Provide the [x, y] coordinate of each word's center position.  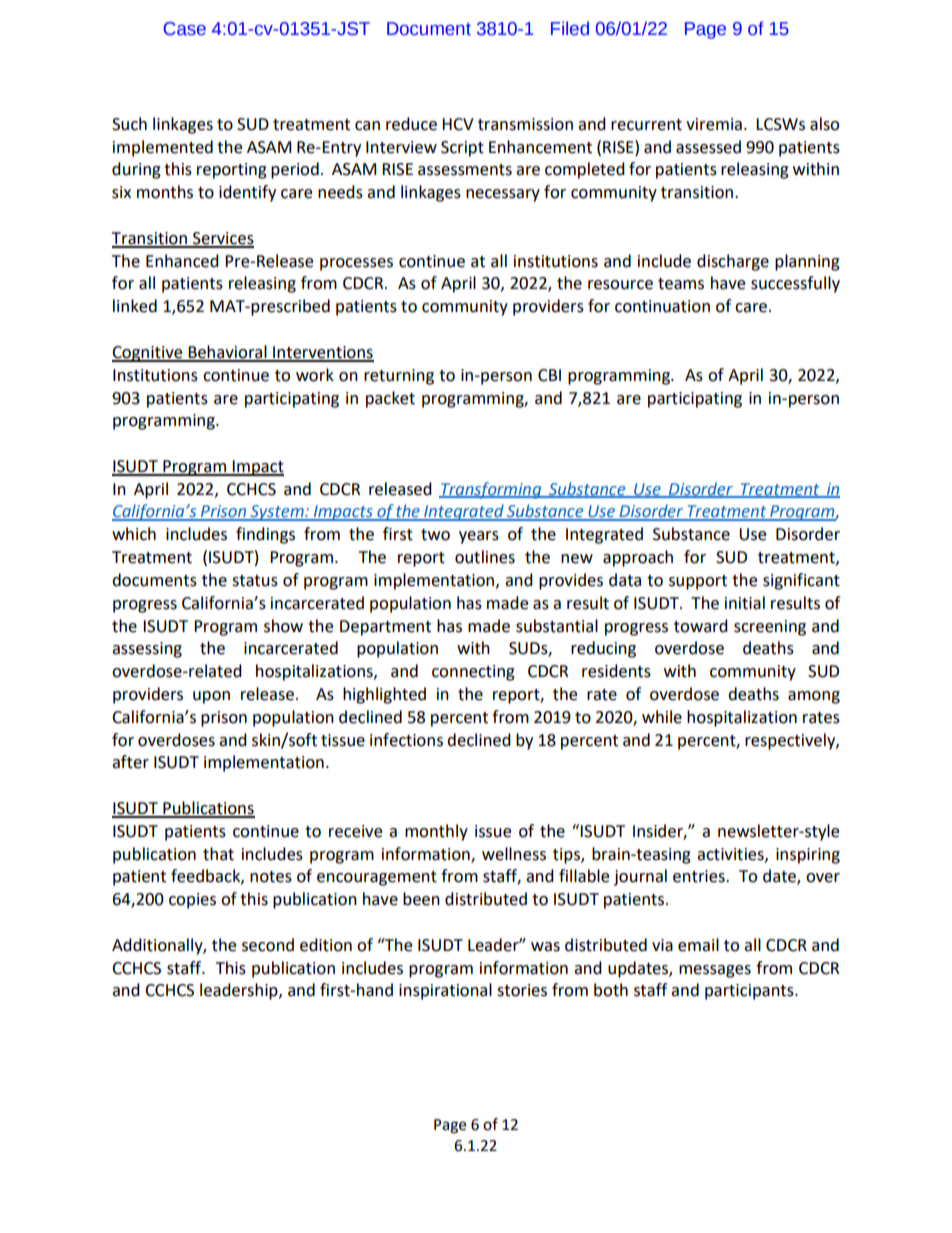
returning [399, 377]
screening [770, 628]
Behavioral [228, 353]
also [824, 124]
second [268, 945]
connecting [473, 673]
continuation [662, 306]
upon [211, 697]
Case [185, 29]
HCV [458, 124]
